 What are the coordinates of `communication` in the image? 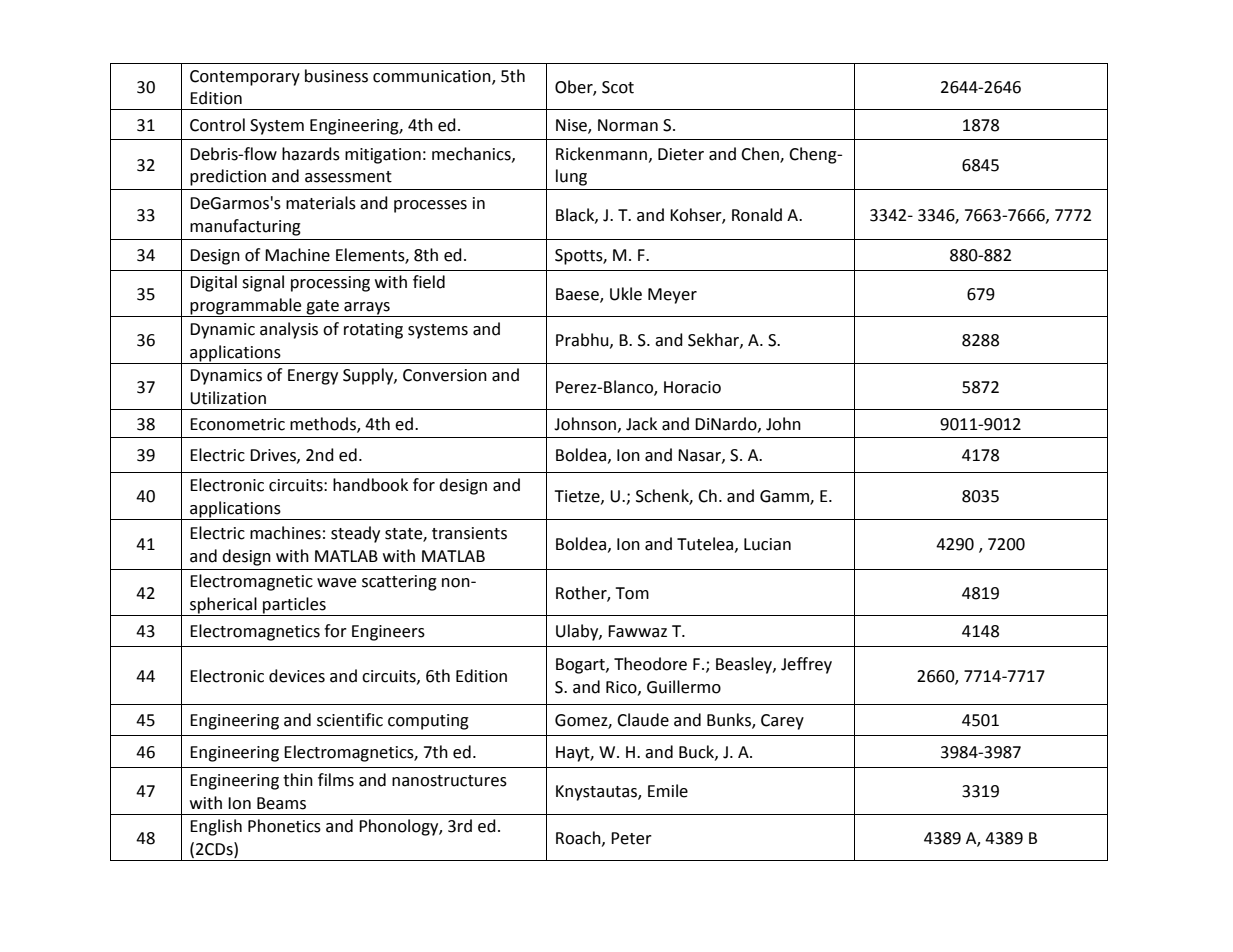 It's located at (433, 77).
